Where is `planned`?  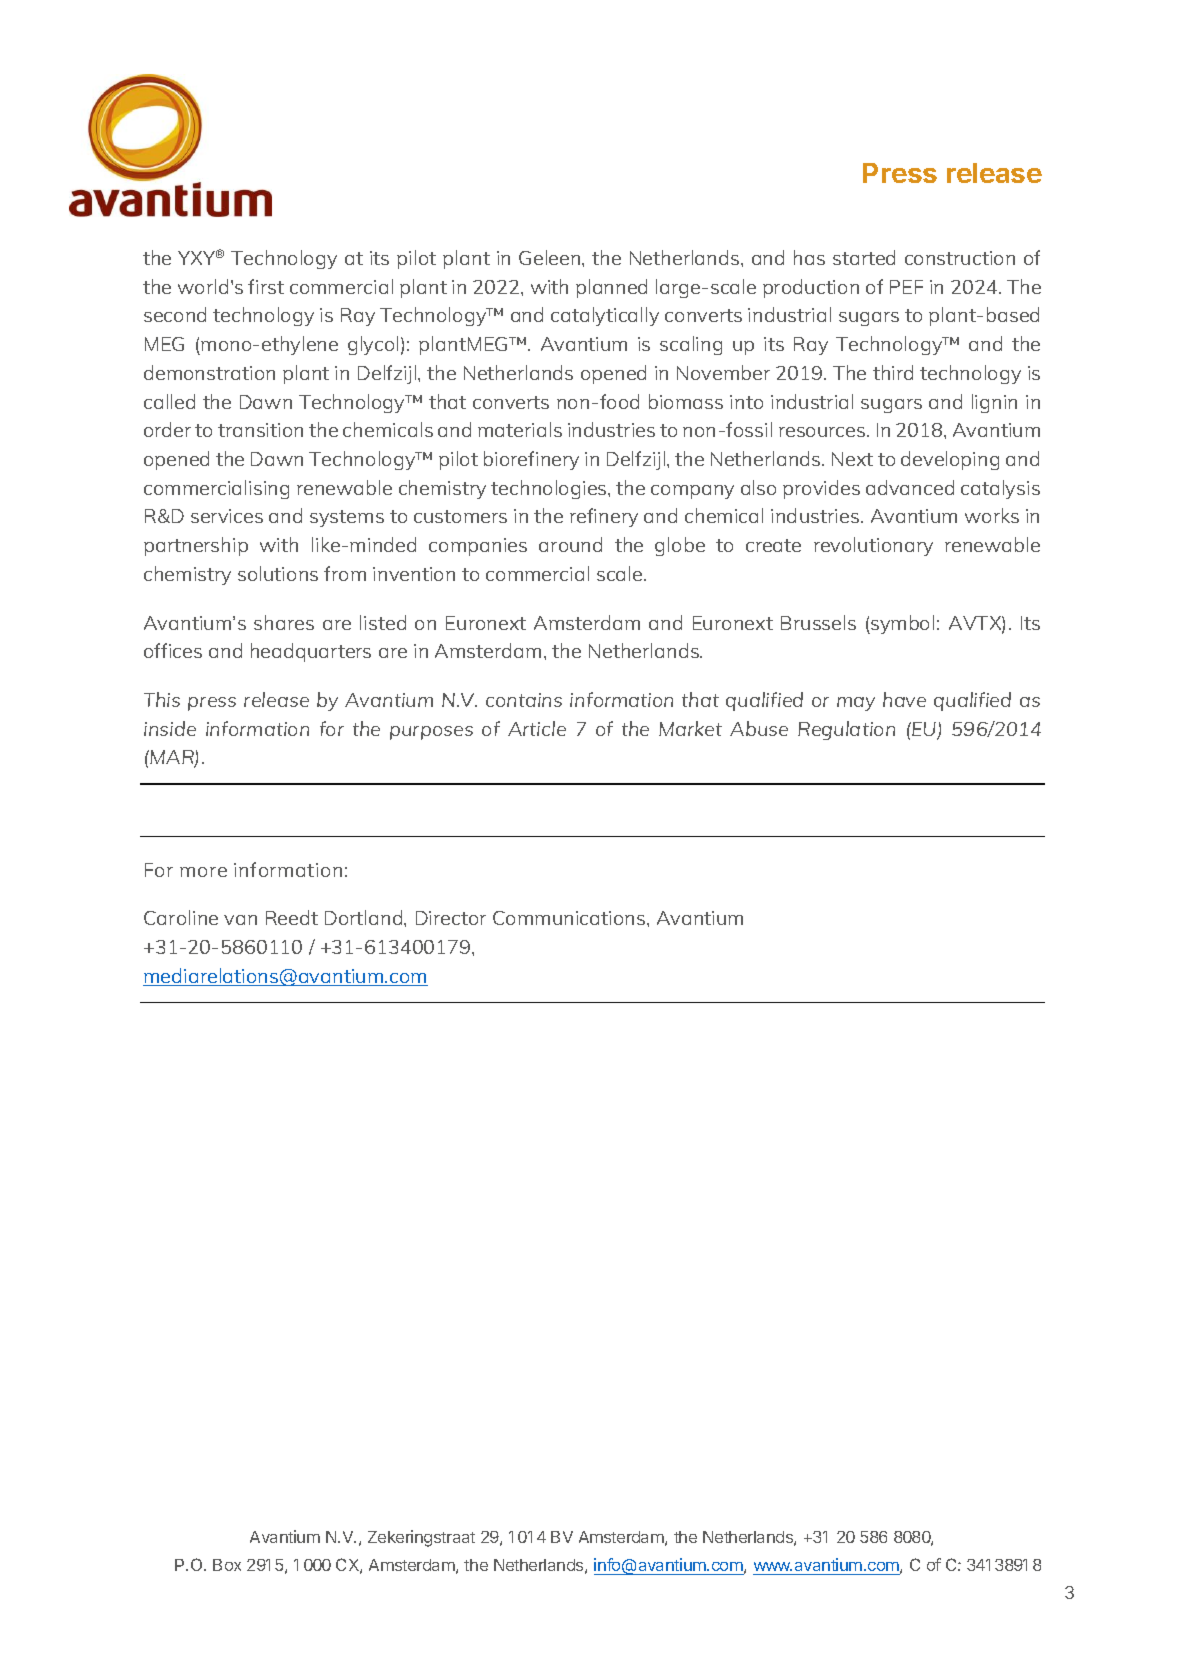 planned is located at coordinates (611, 288).
